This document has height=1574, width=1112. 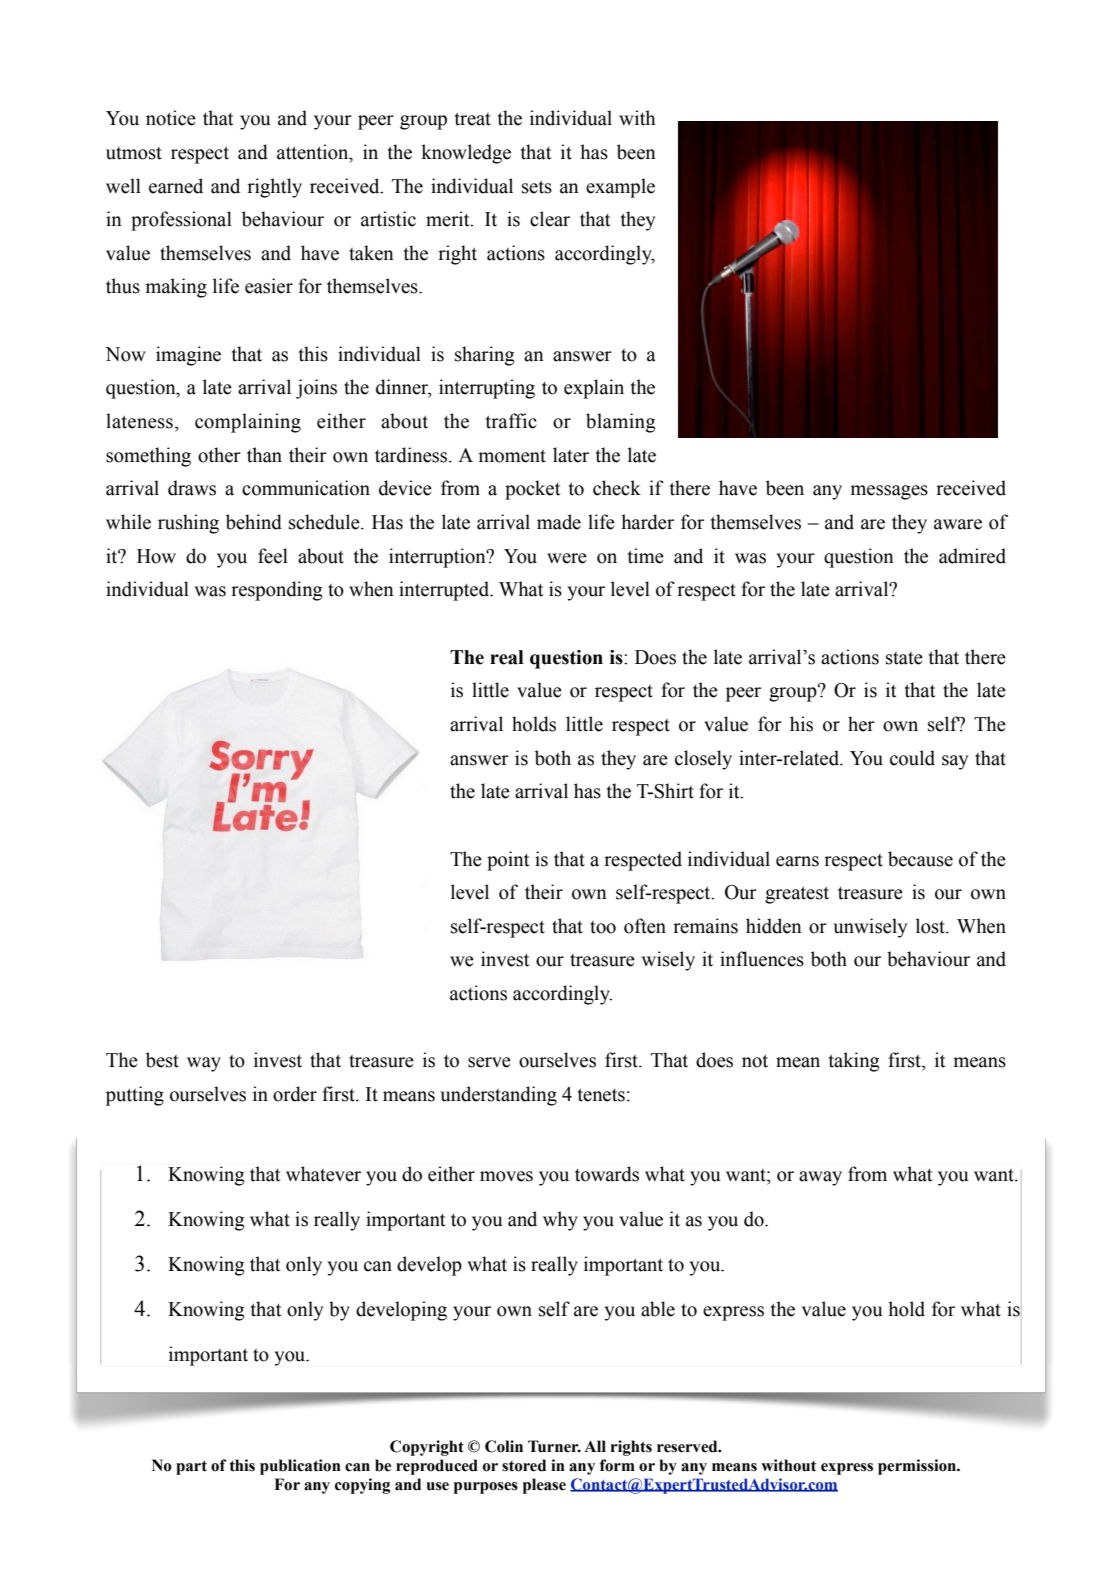 I want to click on part, so click(x=191, y=1467).
